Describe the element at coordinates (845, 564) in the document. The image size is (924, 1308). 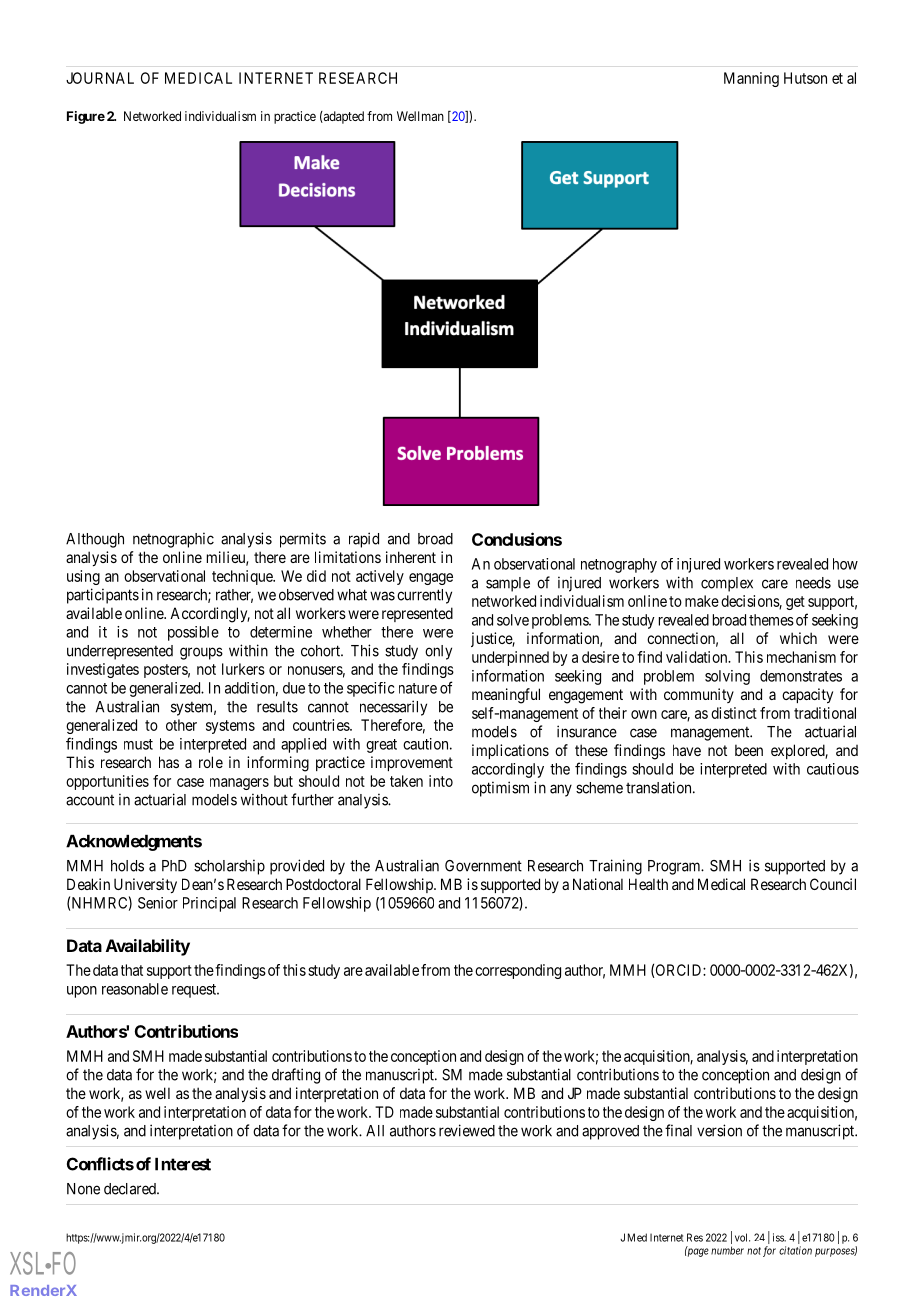
I see `how` at that location.
